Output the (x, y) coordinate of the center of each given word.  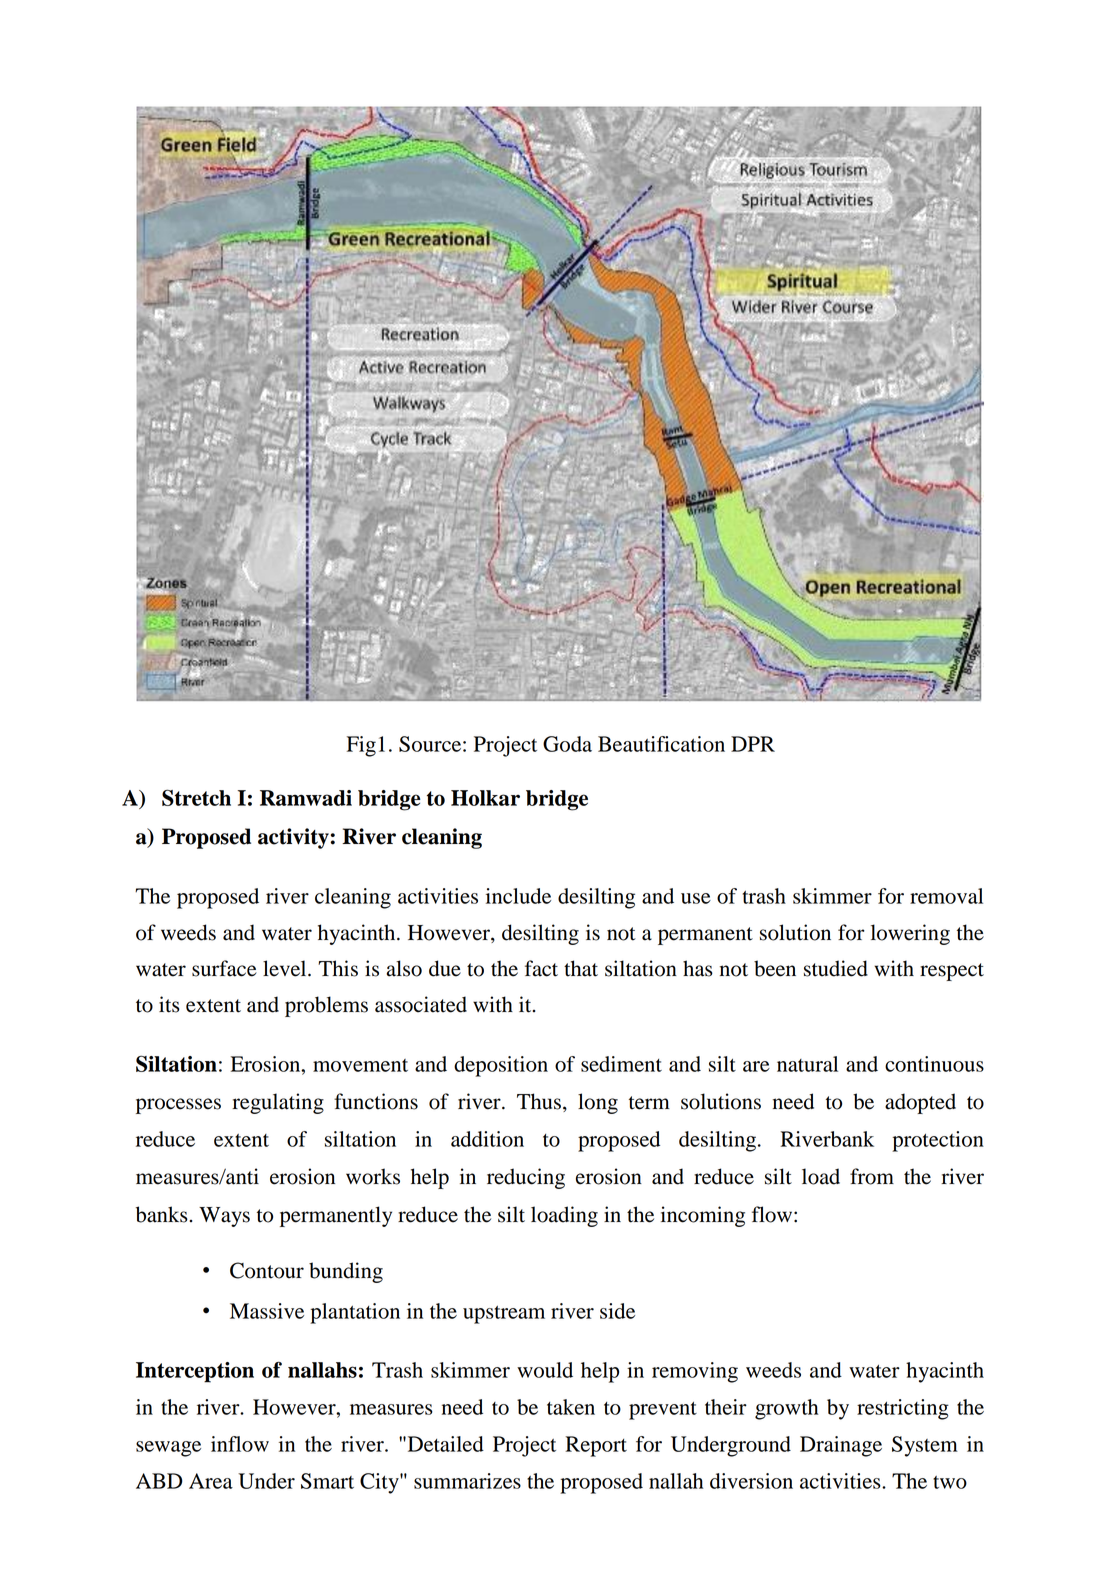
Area (211, 1481)
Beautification (661, 744)
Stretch (196, 797)
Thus (539, 1101)
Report (596, 1446)
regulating (278, 1103)
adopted (920, 1103)
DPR (753, 744)
